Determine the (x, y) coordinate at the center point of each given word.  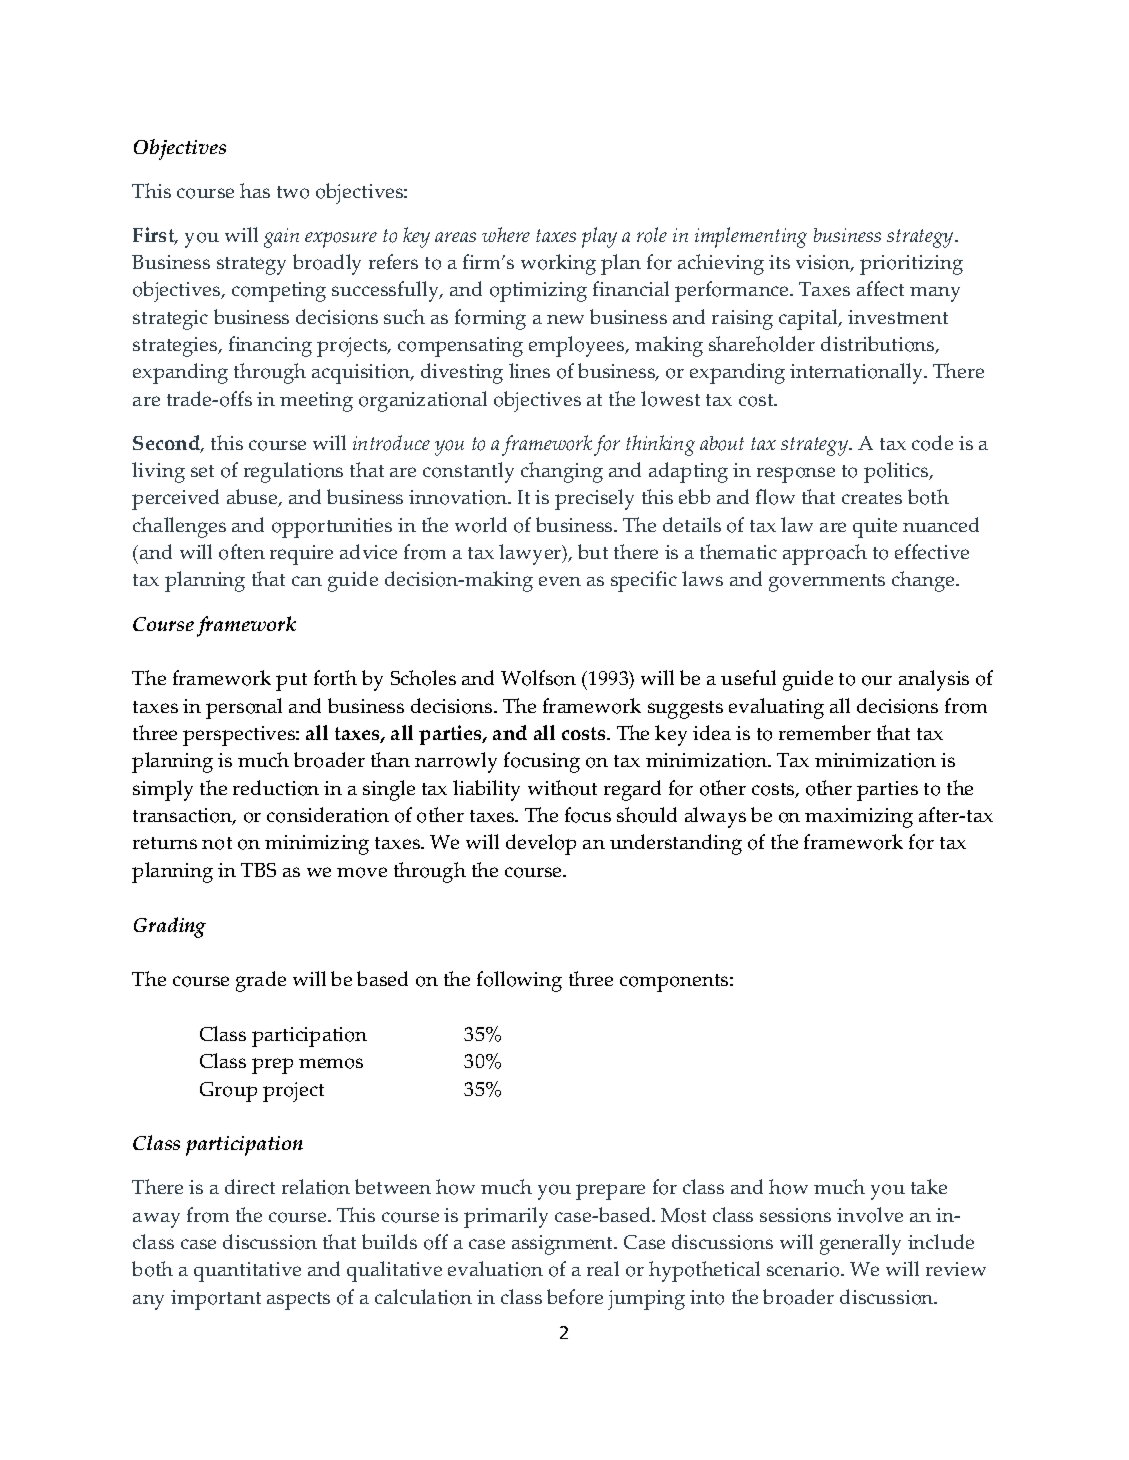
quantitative (247, 1272)
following (519, 981)
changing (562, 472)
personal (244, 708)
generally (860, 1244)
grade (261, 981)
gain (281, 238)
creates (872, 498)
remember (825, 732)
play (599, 237)
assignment (564, 1245)
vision (824, 263)
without (562, 788)
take (929, 1186)
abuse (253, 498)
